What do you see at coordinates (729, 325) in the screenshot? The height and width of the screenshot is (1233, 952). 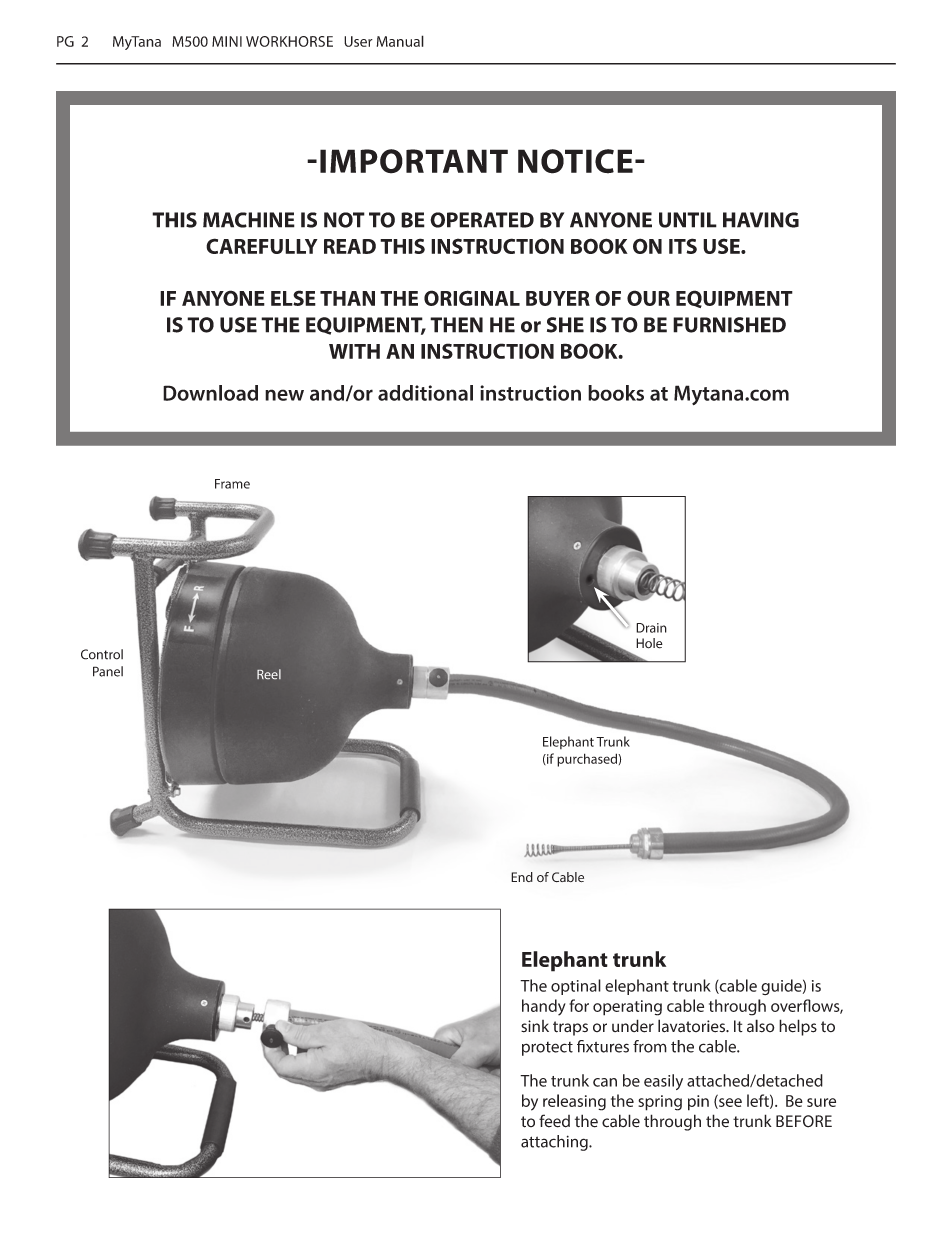 I see `FURNISHED` at bounding box center [729, 325].
